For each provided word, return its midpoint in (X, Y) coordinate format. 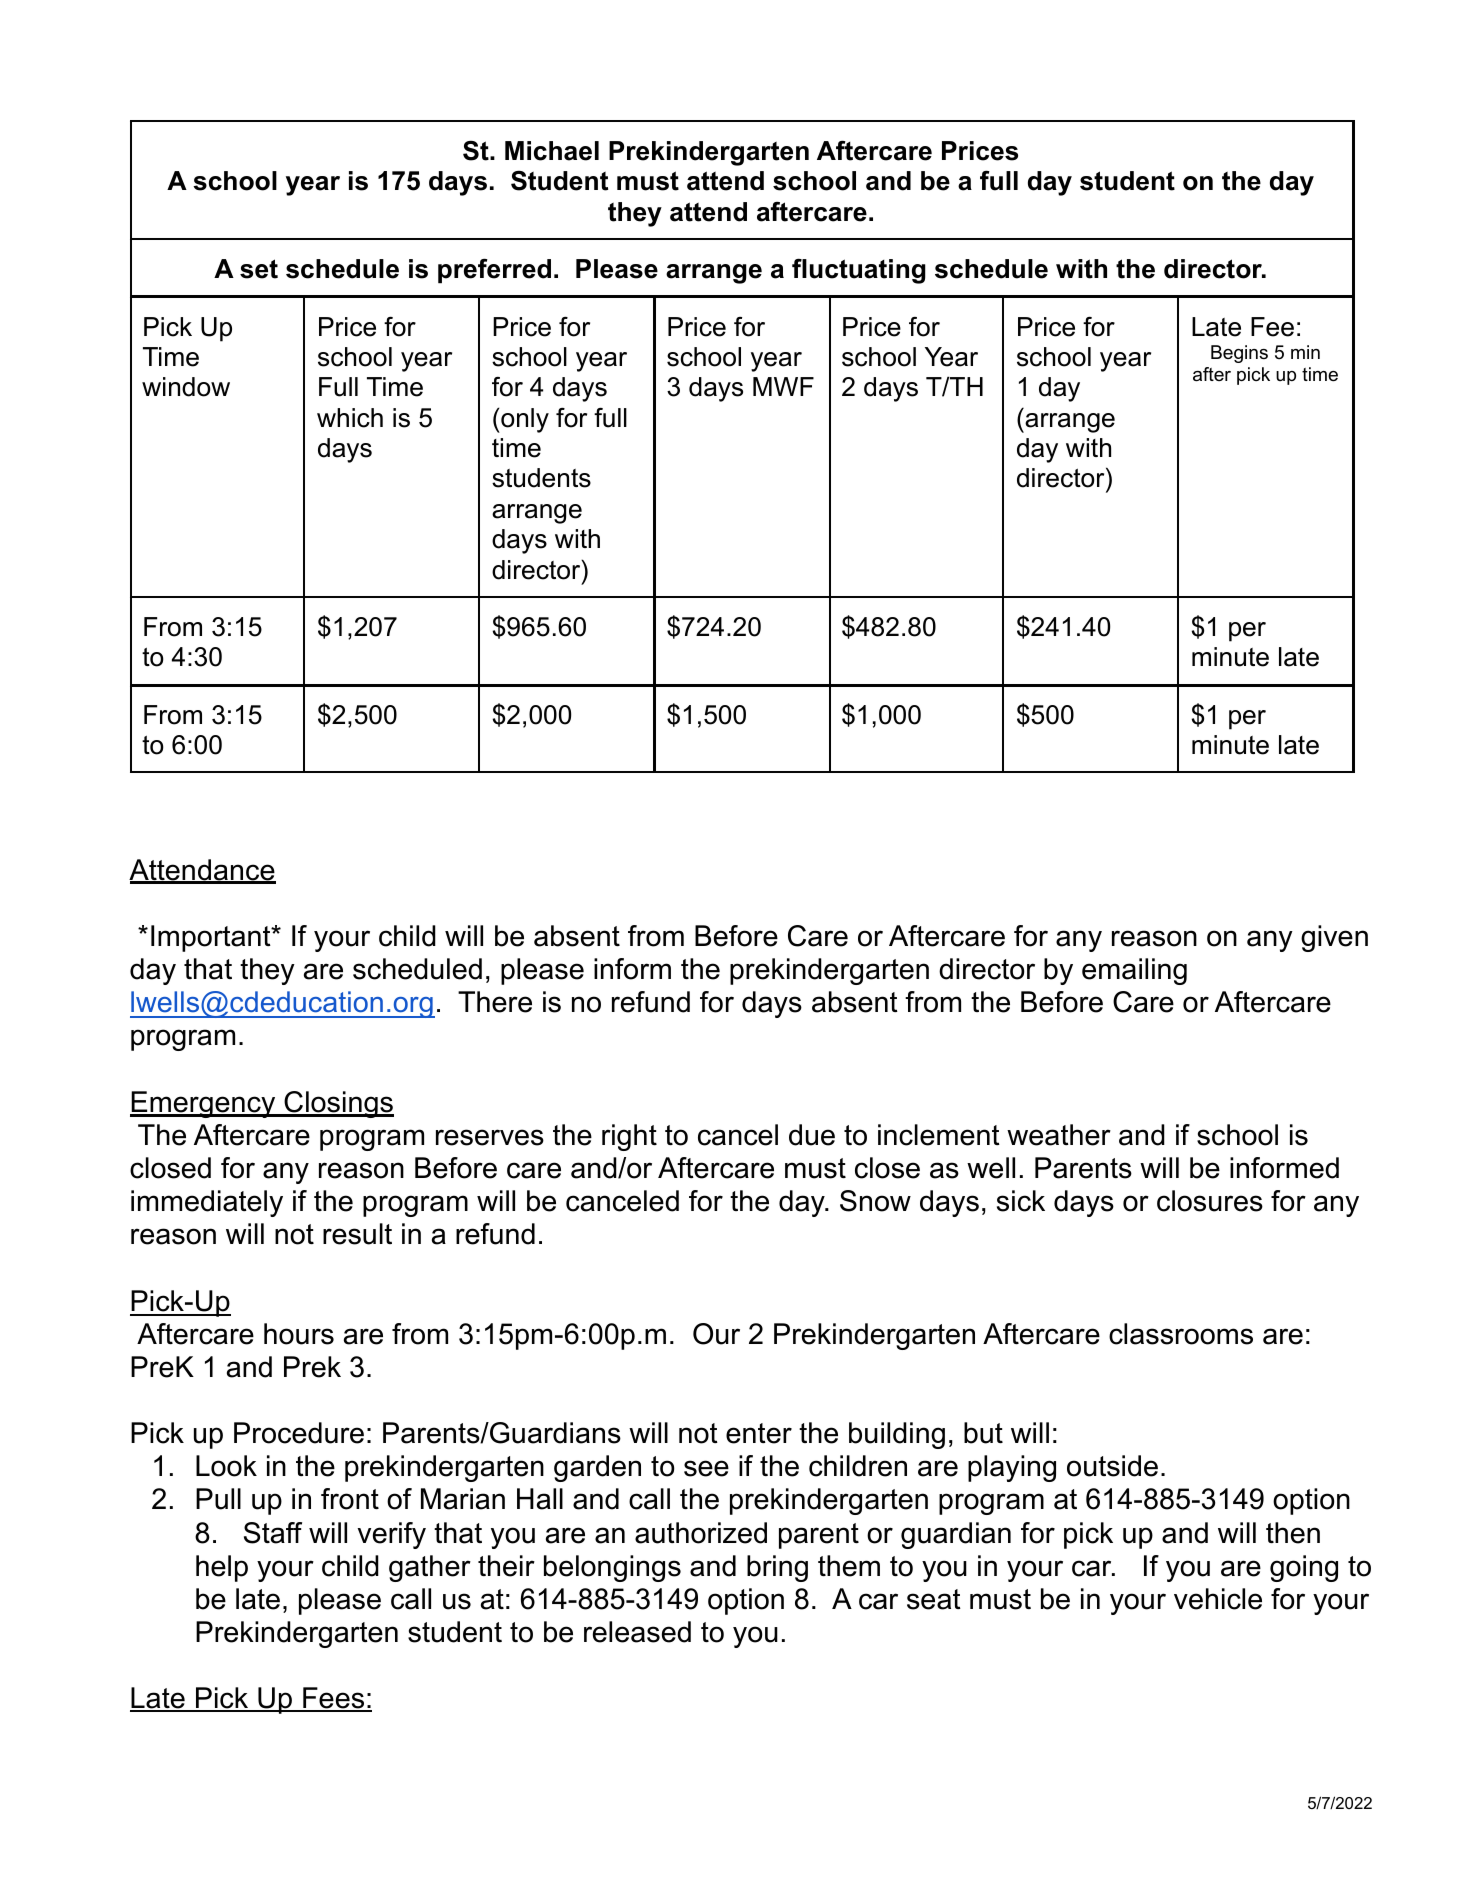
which (350, 418)
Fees (333, 1699)
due (812, 1135)
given (1334, 938)
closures (1210, 1201)
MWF (783, 386)
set (259, 269)
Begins (1239, 354)
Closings (338, 1104)
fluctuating (859, 271)
